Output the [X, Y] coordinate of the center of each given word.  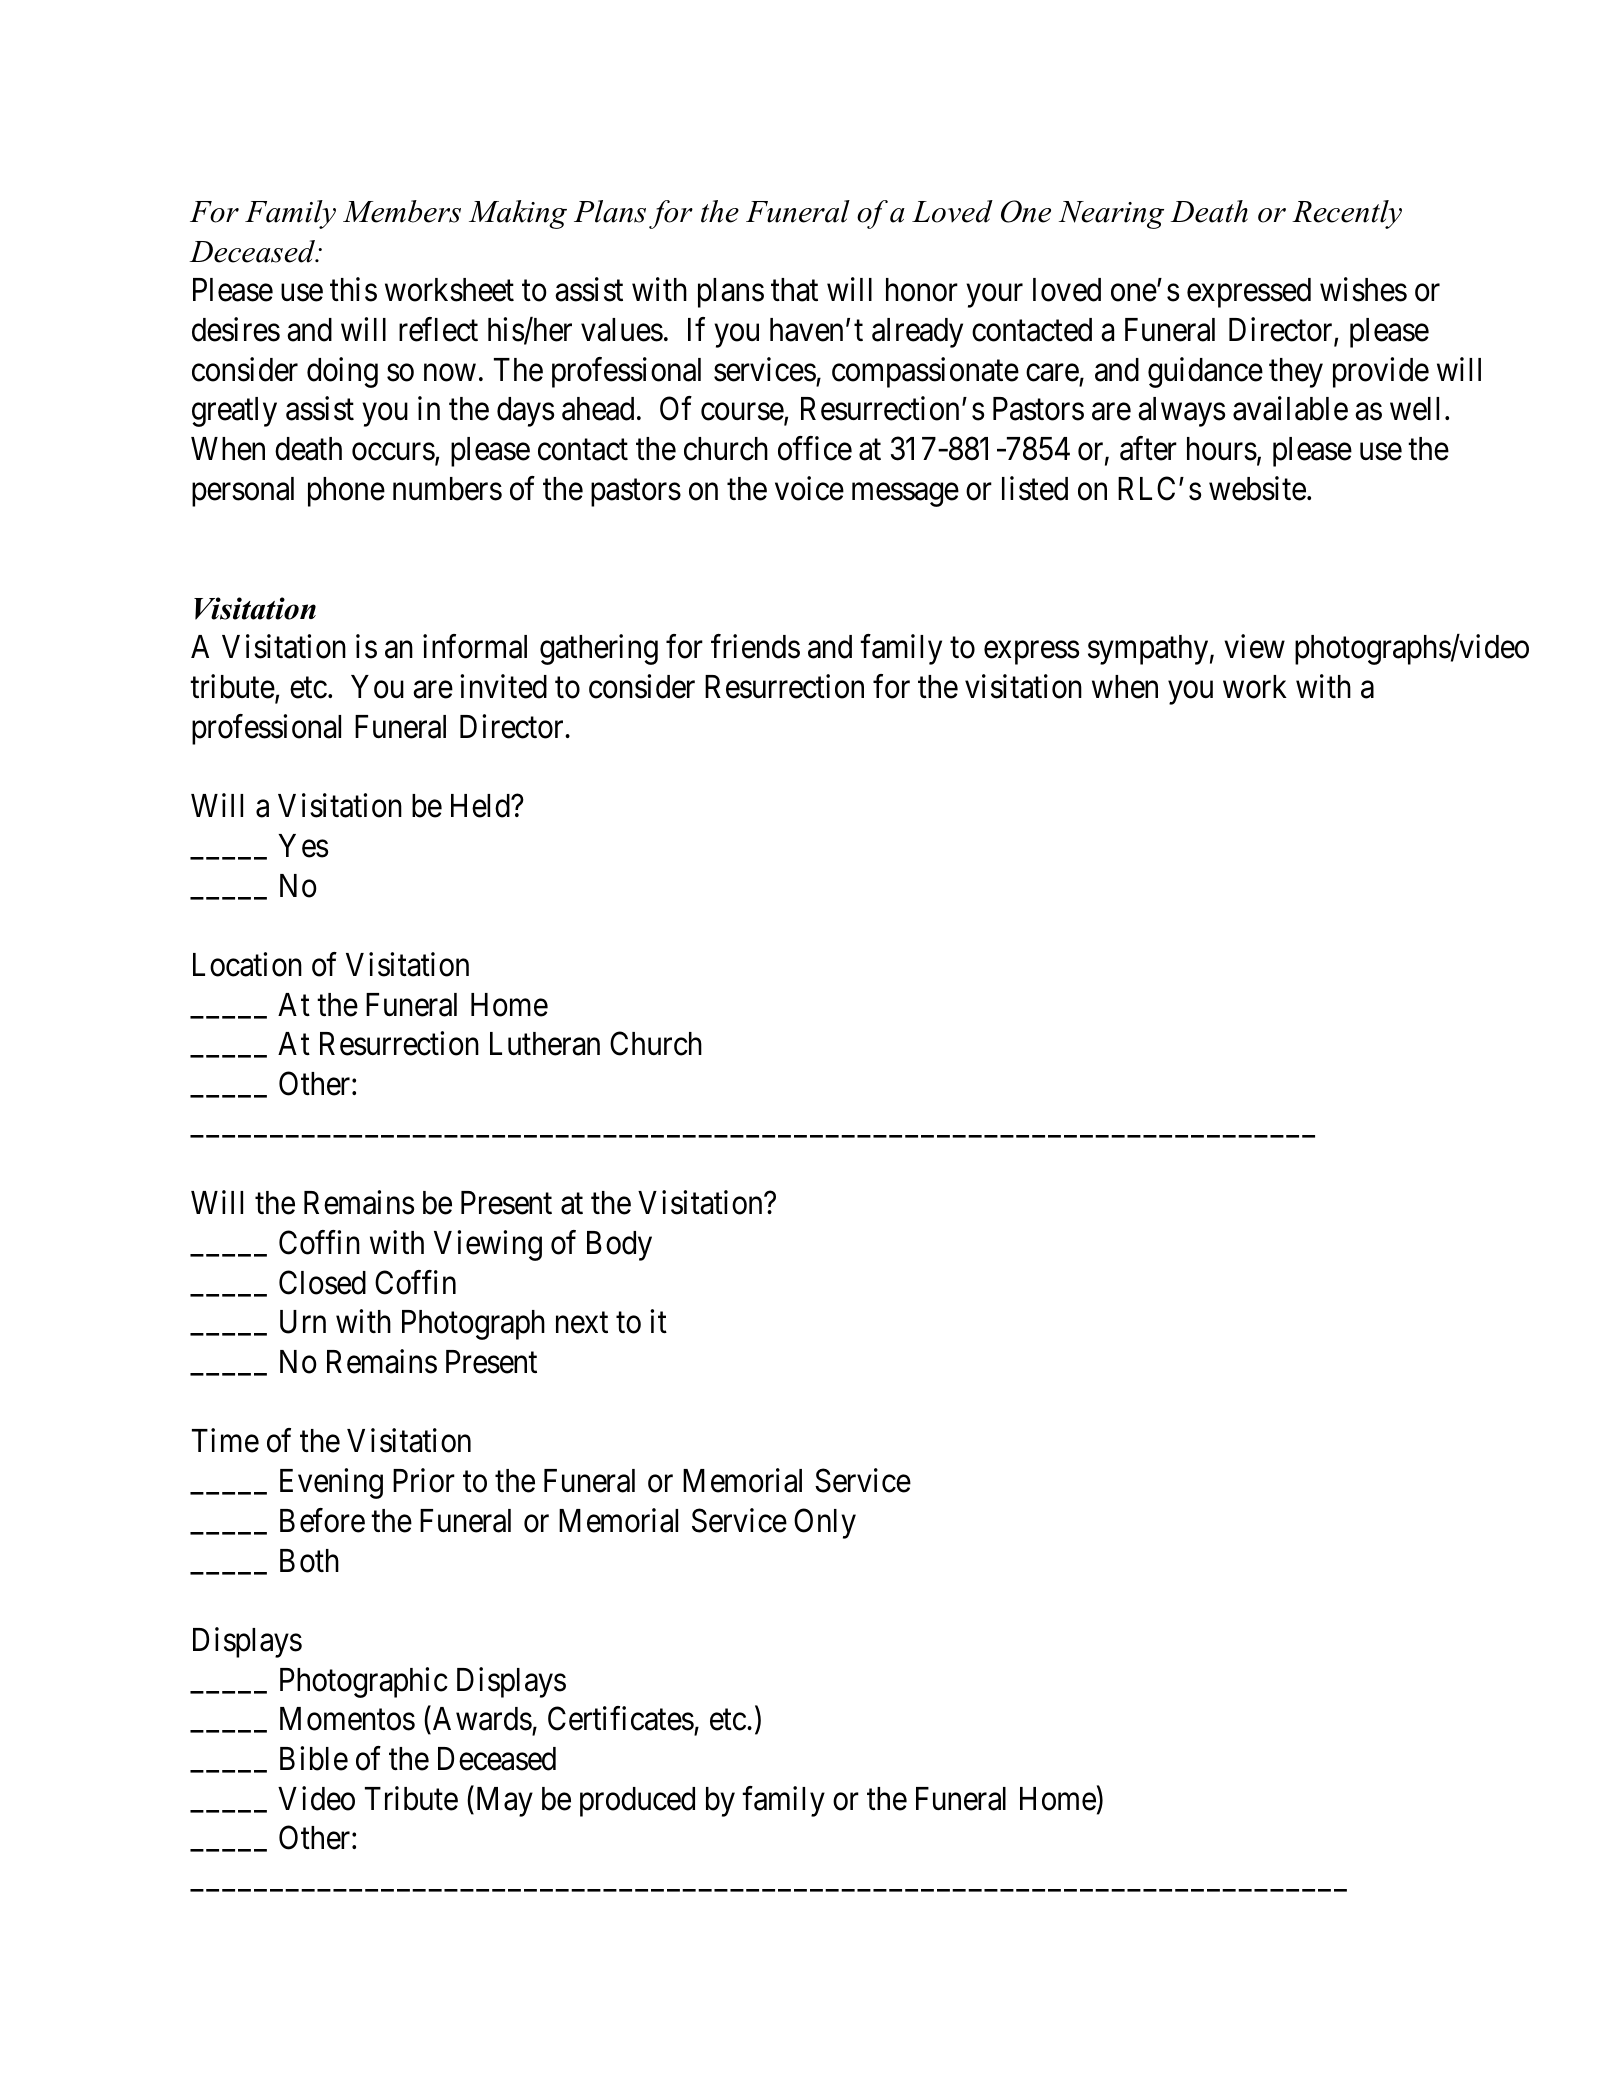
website [1257, 488]
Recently [1347, 214]
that [794, 290]
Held [481, 806]
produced [637, 1802]
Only [825, 1523]
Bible [314, 1758]
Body [619, 1246]
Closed [322, 1282]
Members [402, 211]
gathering [599, 650]
